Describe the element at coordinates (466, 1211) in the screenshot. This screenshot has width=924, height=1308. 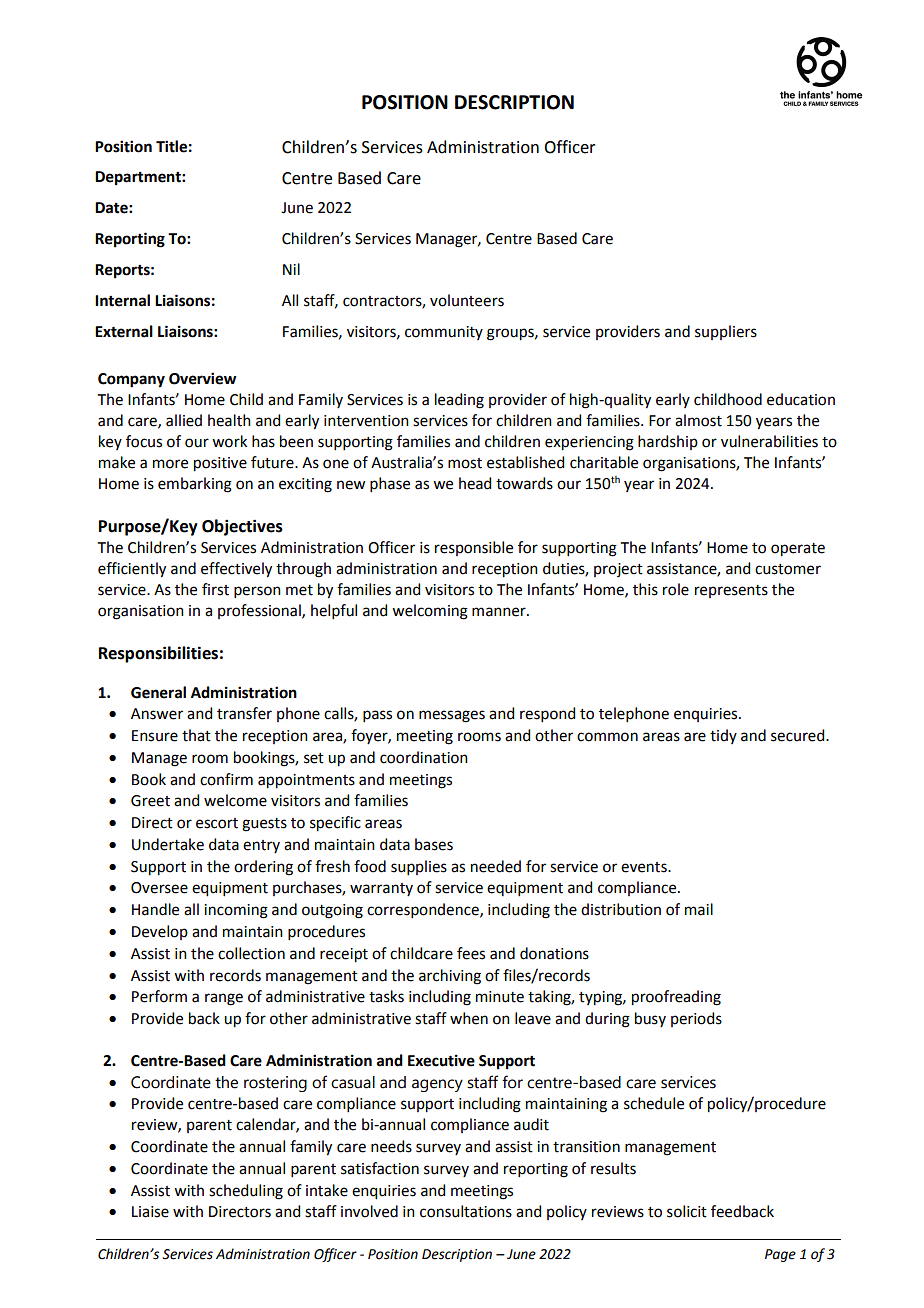
I see `consultations` at that location.
